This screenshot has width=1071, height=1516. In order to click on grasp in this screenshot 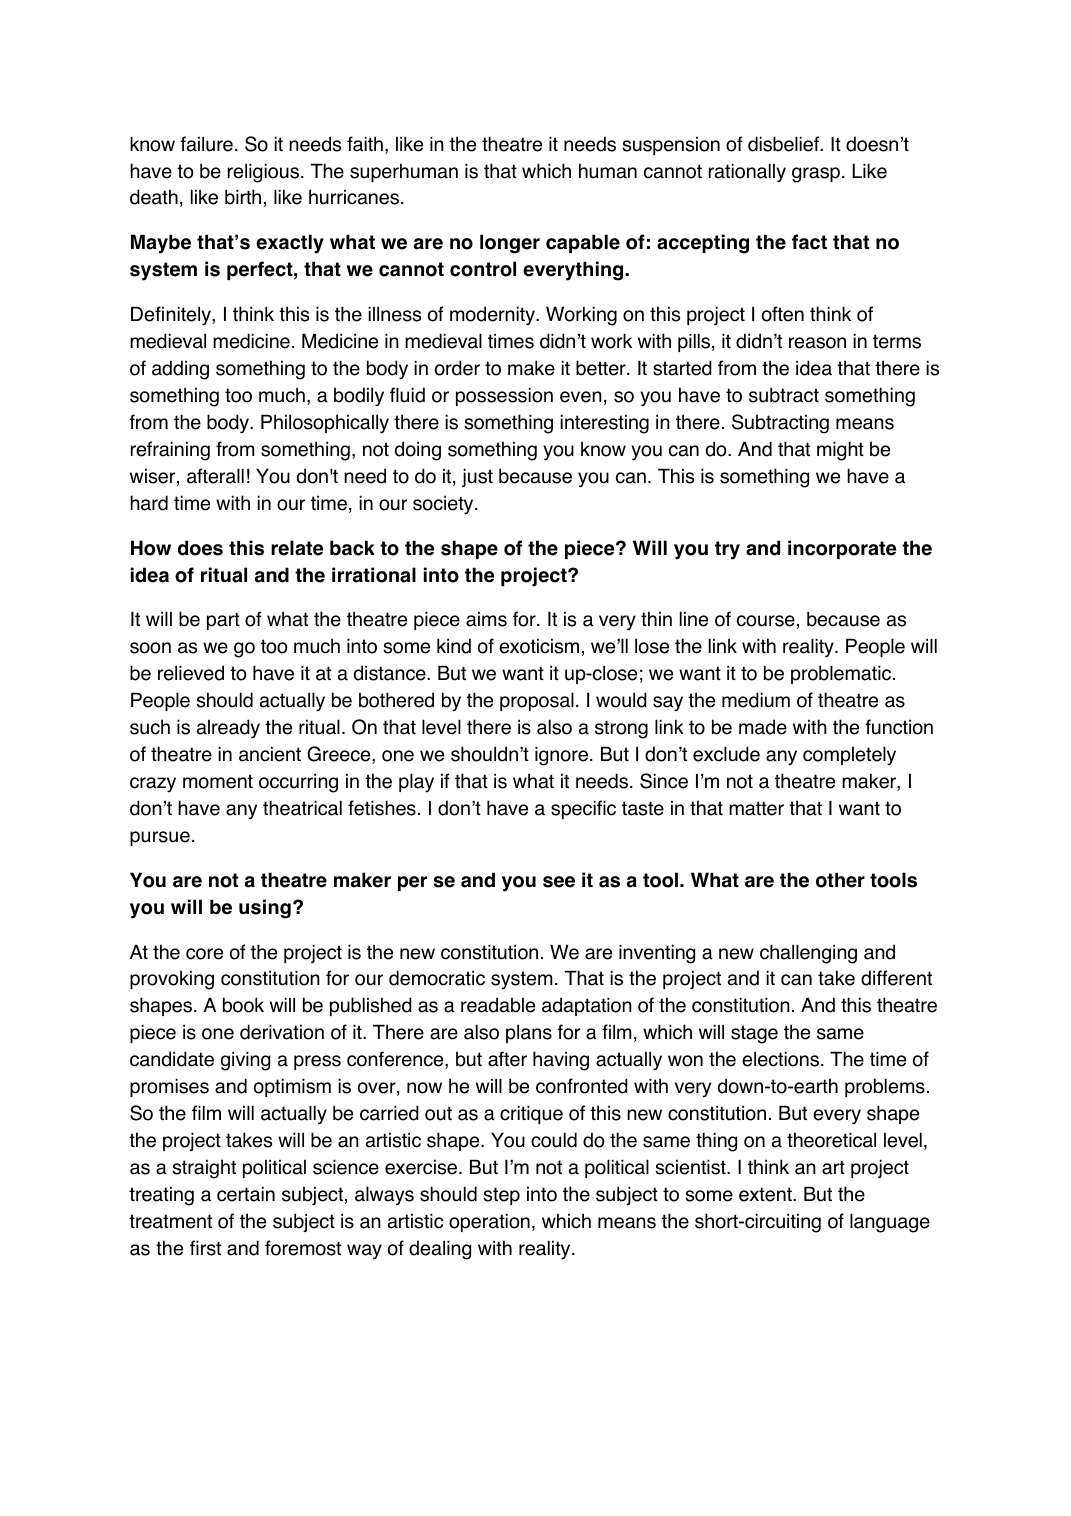, I will do `click(816, 175)`.
